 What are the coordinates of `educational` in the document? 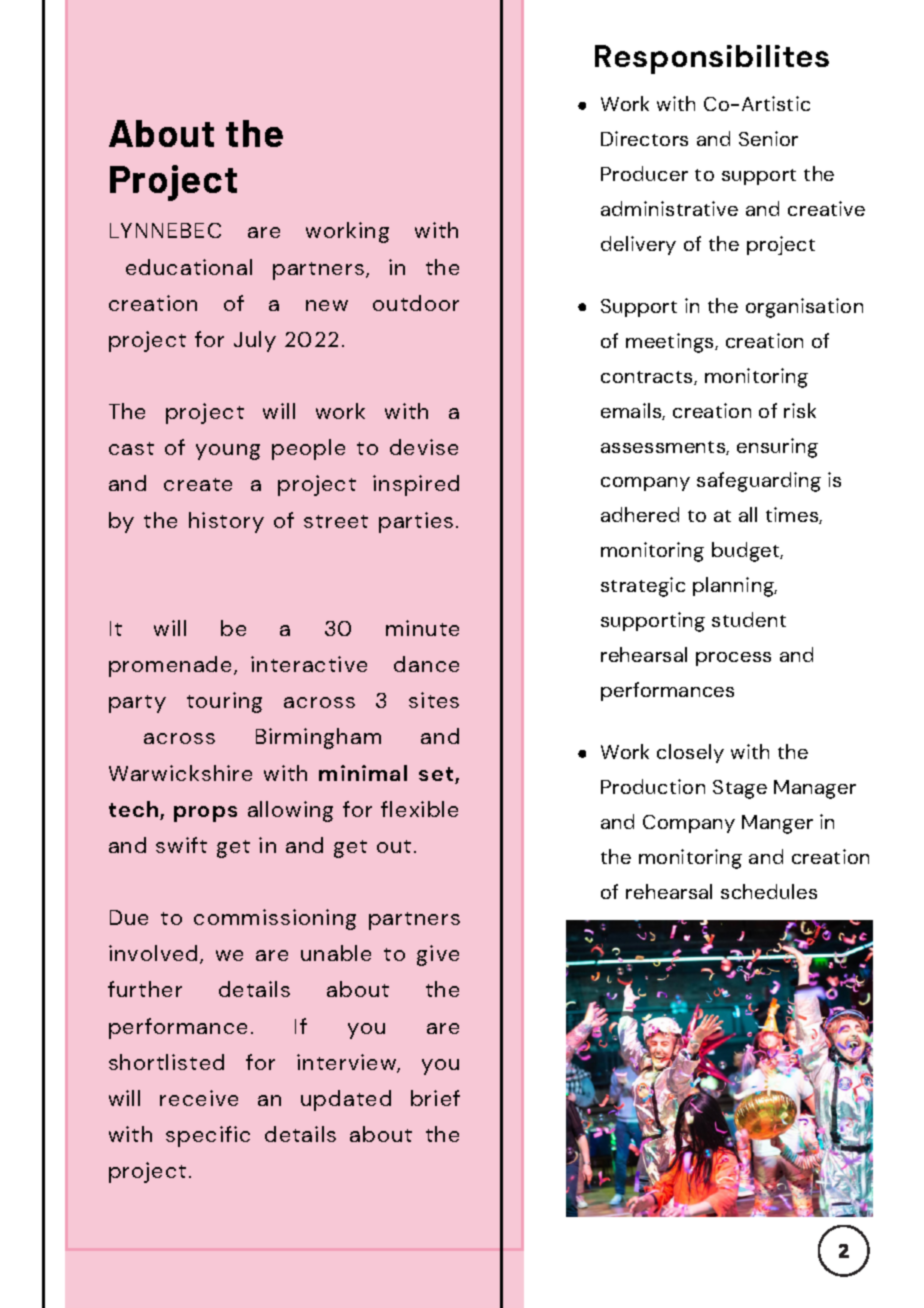 It's located at (189, 267).
